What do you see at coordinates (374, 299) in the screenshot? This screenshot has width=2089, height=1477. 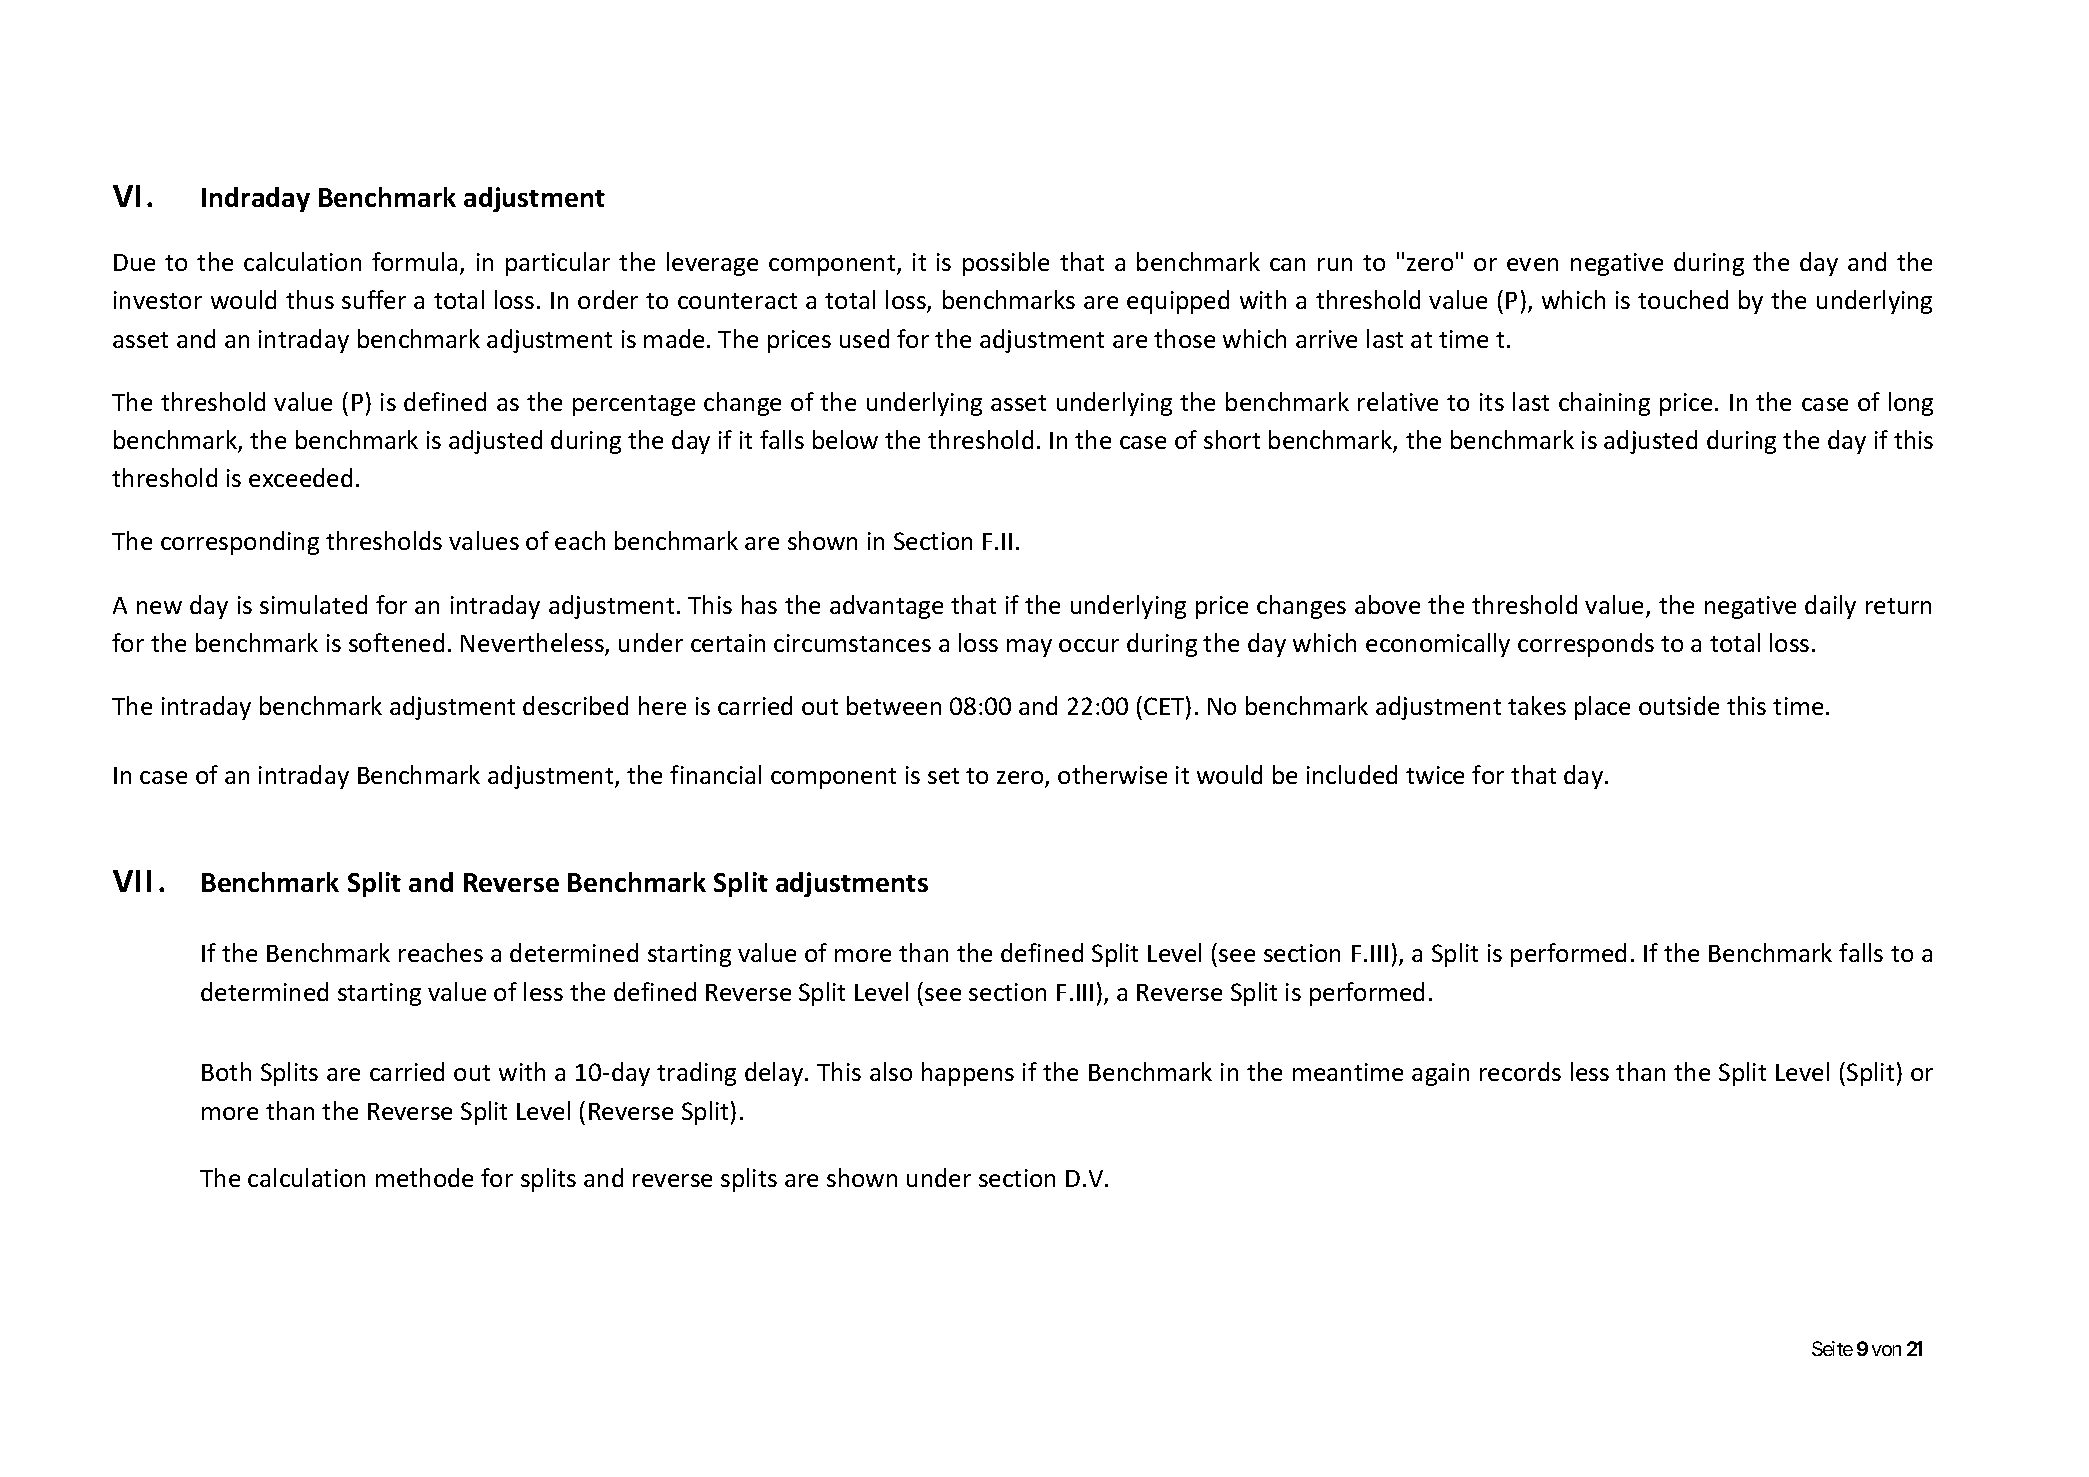 I see `suffer` at bounding box center [374, 299].
